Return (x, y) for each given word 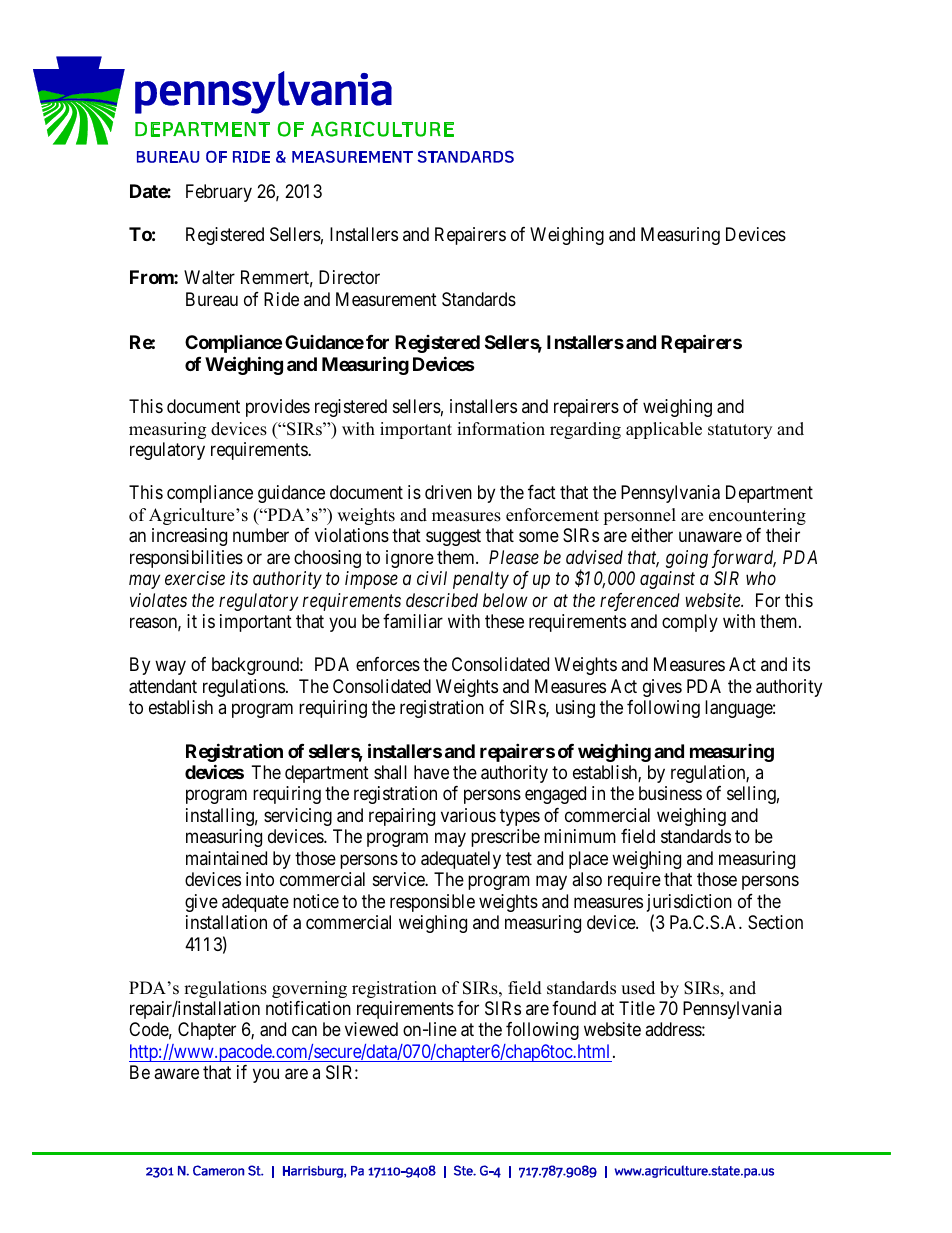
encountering (757, 516)
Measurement (386, 299)
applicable (664, 430)
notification (308, 1008)
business (670, 793)
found (574, 1008)
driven (448, 492)
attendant (163, 686)
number (261, 535)
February (219, 193)
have (431, 772)
